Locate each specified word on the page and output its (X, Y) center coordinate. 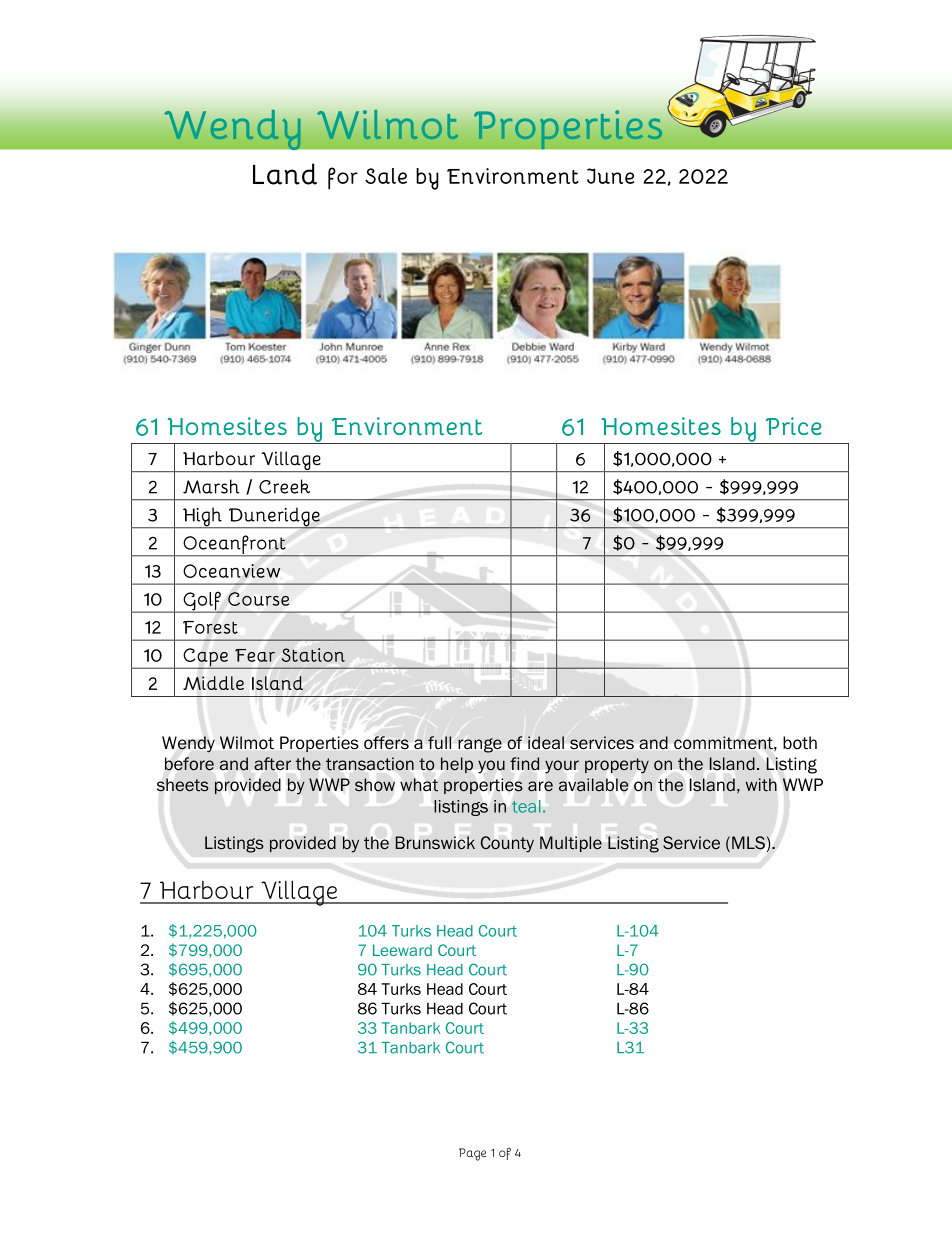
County (507, 844)
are (540, 786)
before (189, 764)
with (761, 785)
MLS (748, 843)
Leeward (402, 950)
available (593, 784)
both (800, 743)
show (375, 785)
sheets (183, 785)
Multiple (571, 844)
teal (526, 806)
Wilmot (247, 742)
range (480, 745)
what (419, 784)
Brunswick (435, 843)
